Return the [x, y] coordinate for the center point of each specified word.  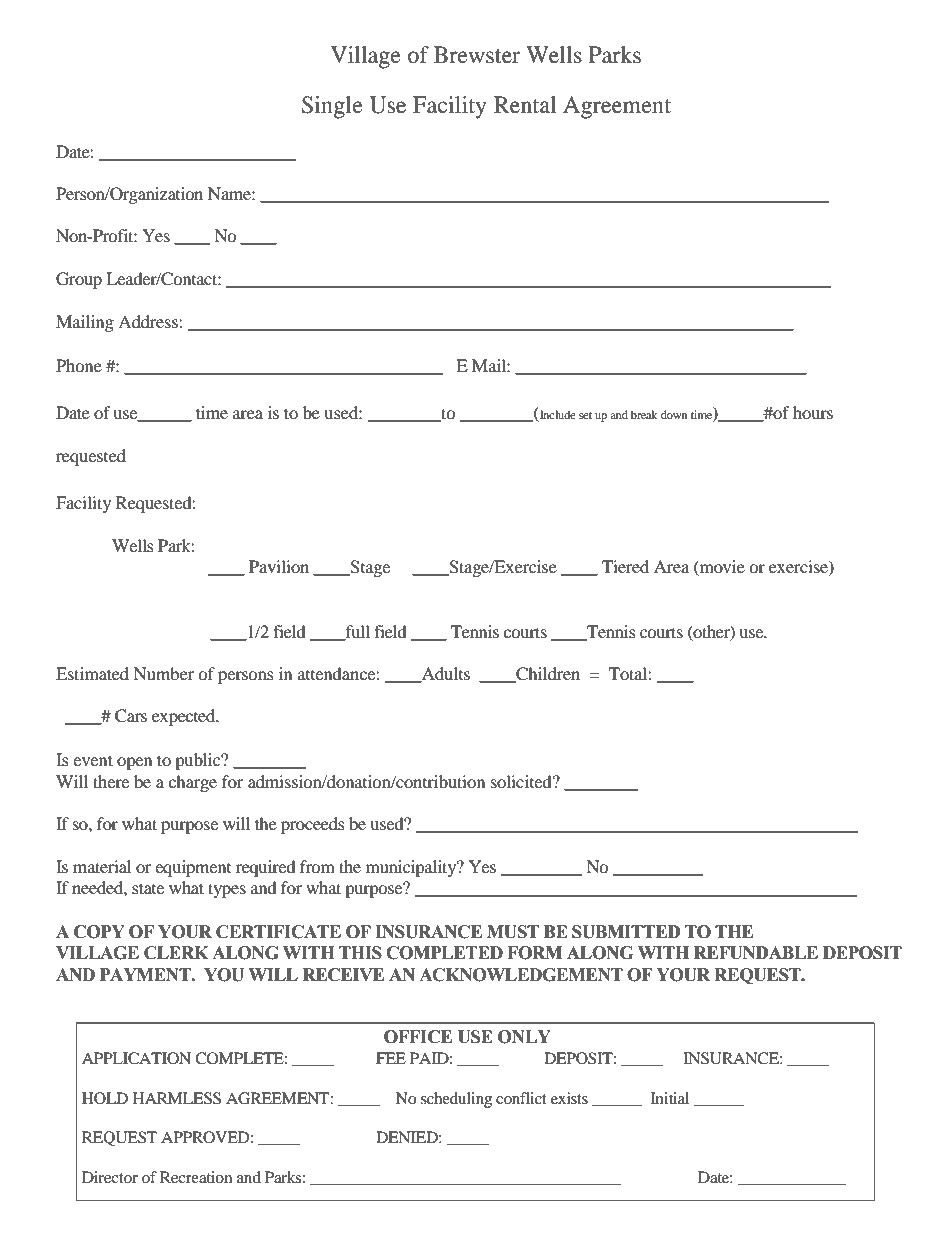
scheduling [456, 1100]
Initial [670, 1098]
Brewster [477, 55]
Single [332, 107]
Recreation [196, 1177]
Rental [525, 105]
